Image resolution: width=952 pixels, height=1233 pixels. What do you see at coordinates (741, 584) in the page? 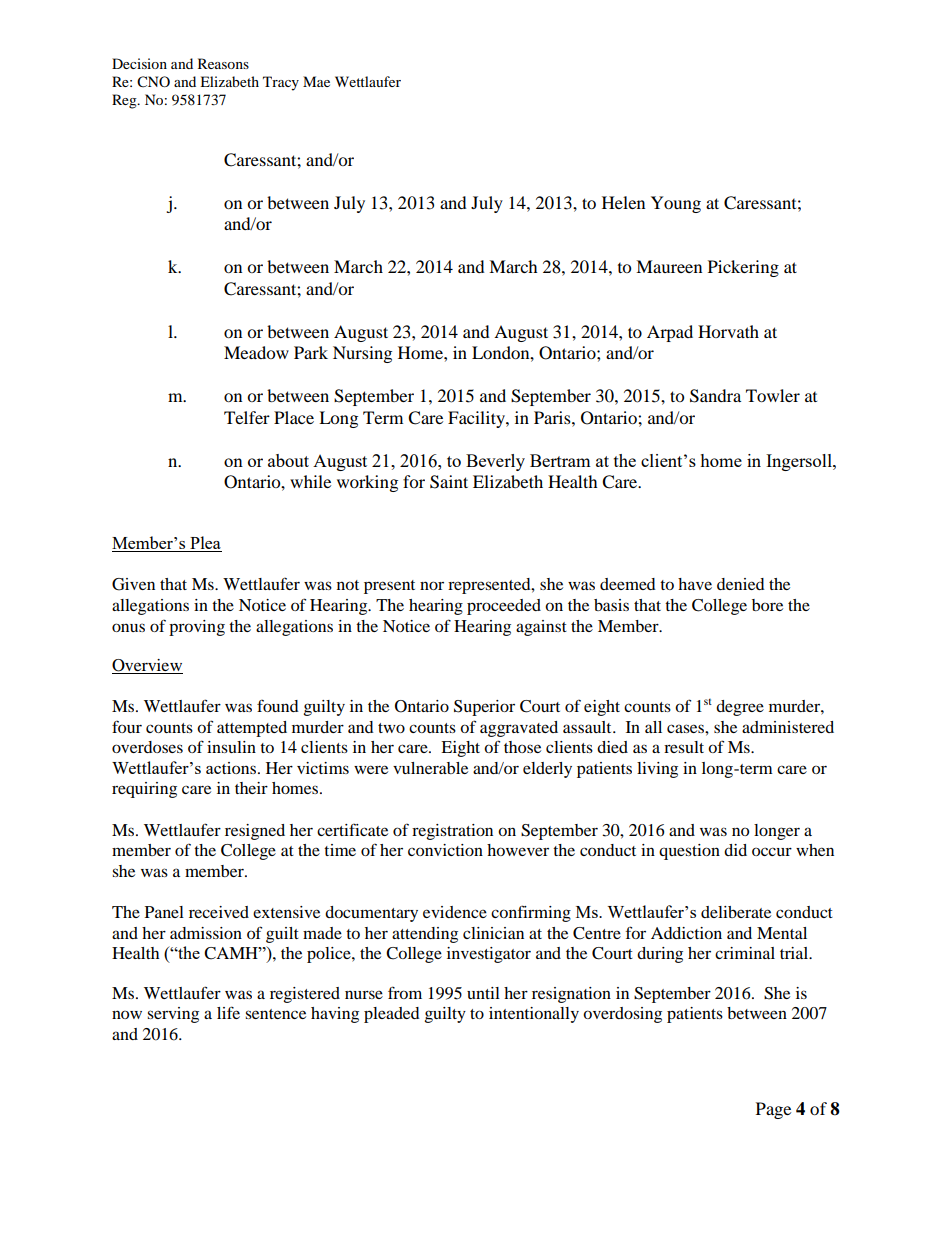
I see `denied` at bounding box center [741, 584].
